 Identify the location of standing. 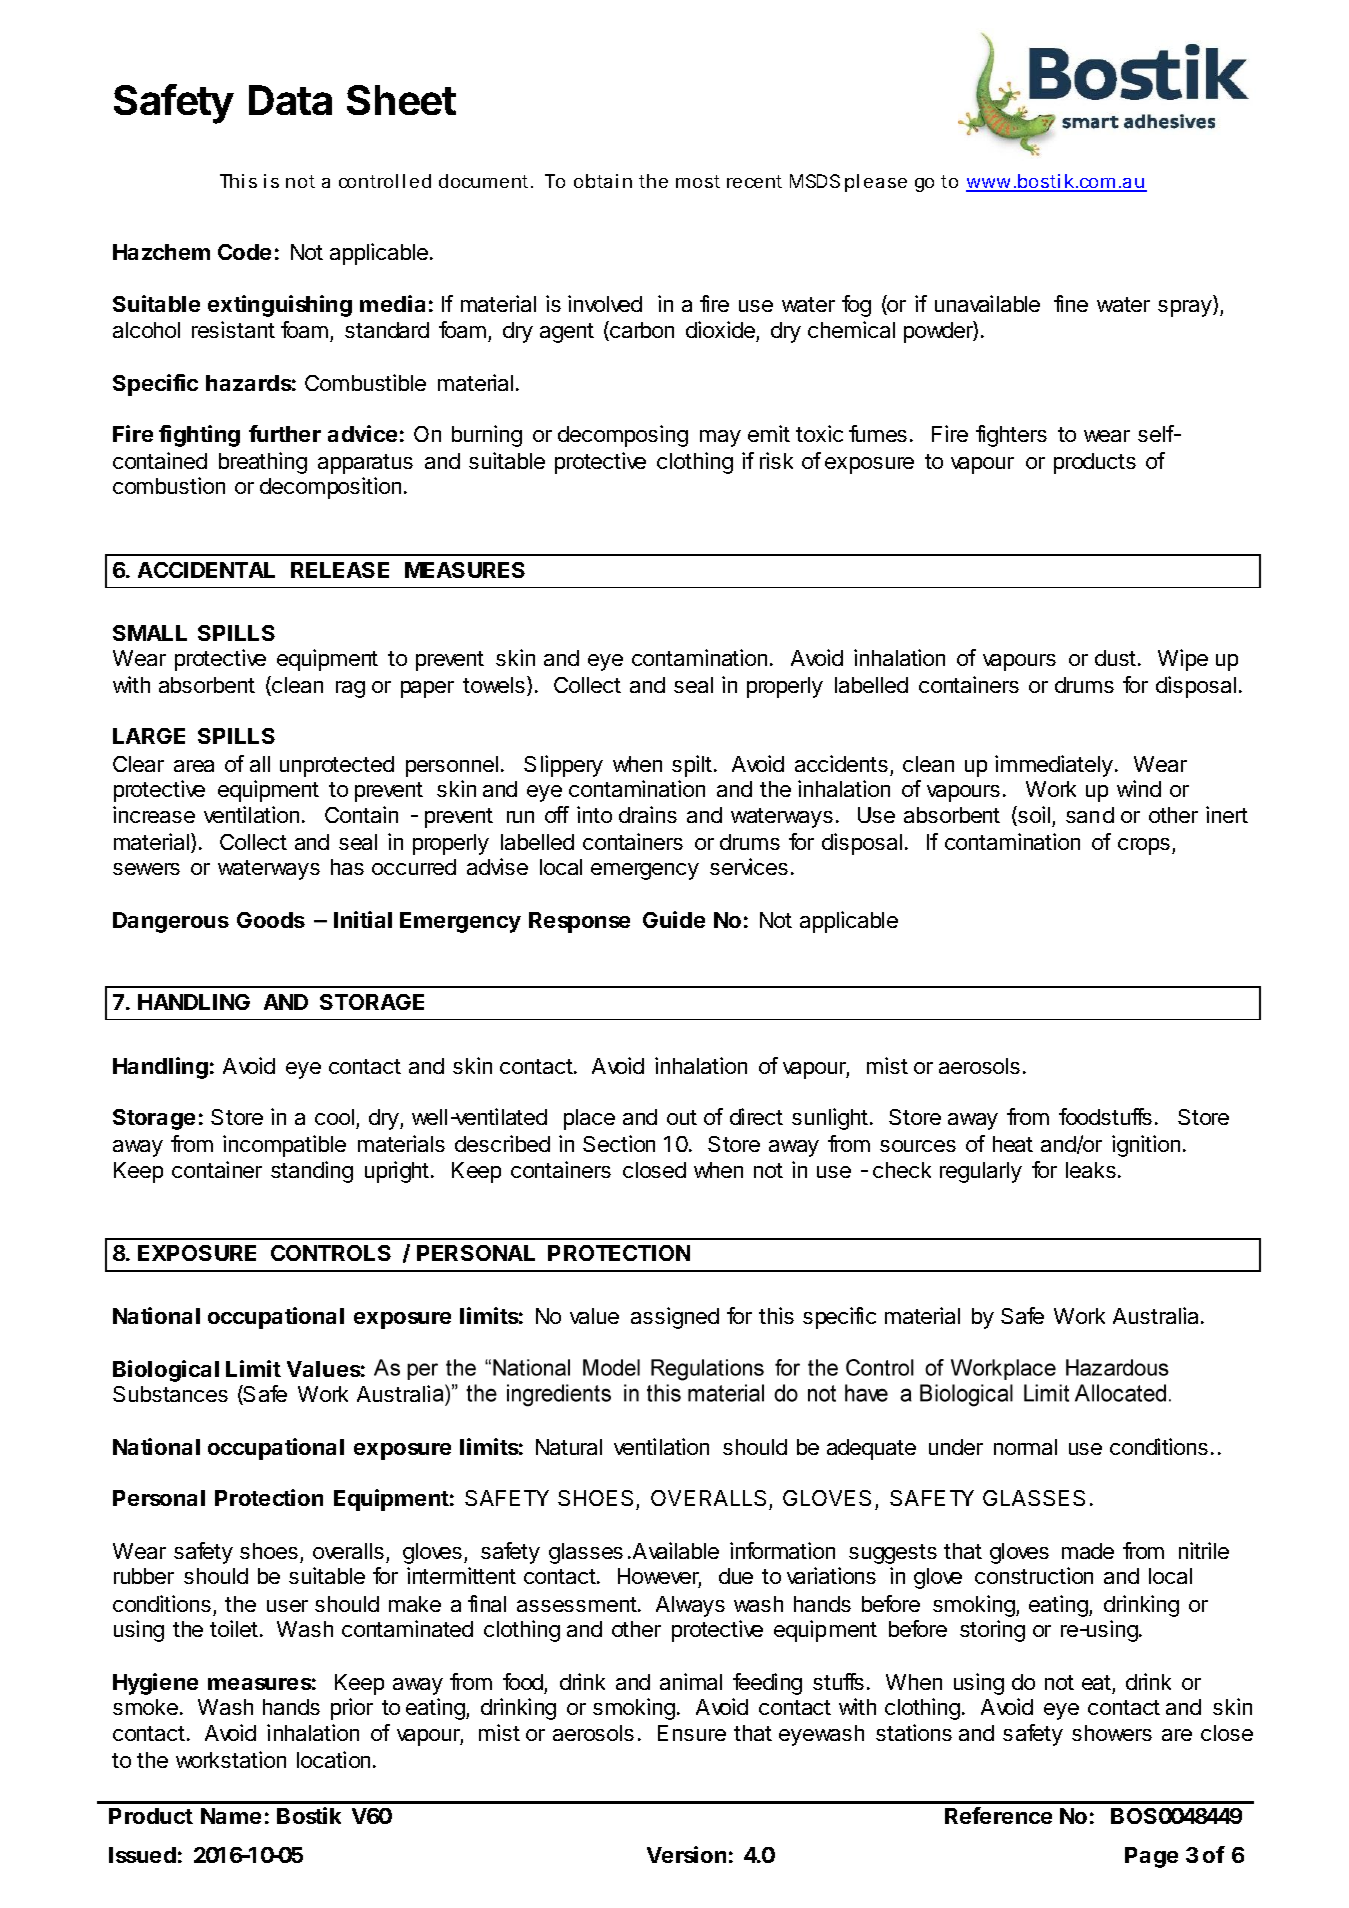
(312, 1172).
